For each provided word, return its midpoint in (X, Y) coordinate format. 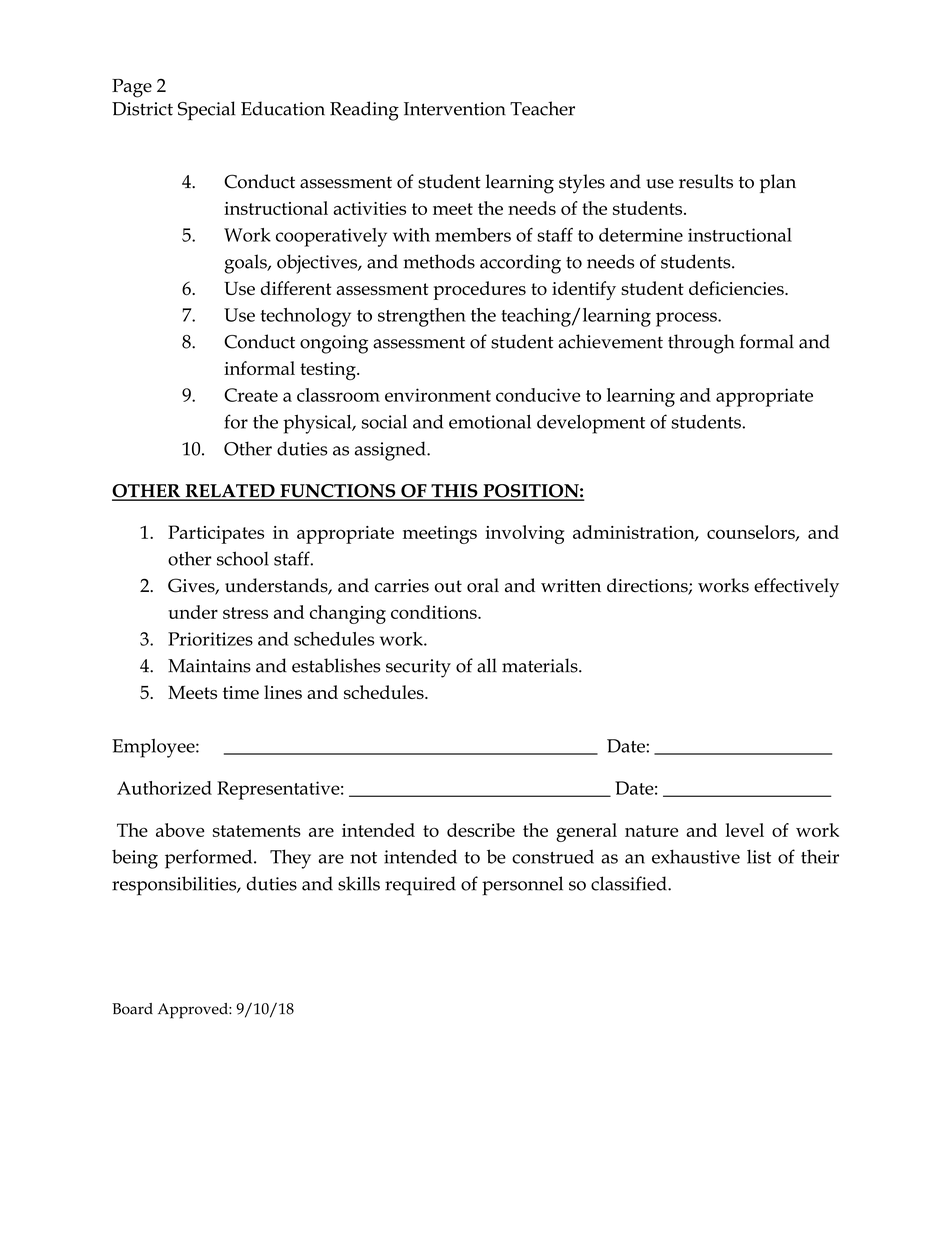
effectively (796, 587)
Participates (216, 534)
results (706, 181)
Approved (194, 1011)
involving (524, 534)
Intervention (455, 109)
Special (207, 111)
